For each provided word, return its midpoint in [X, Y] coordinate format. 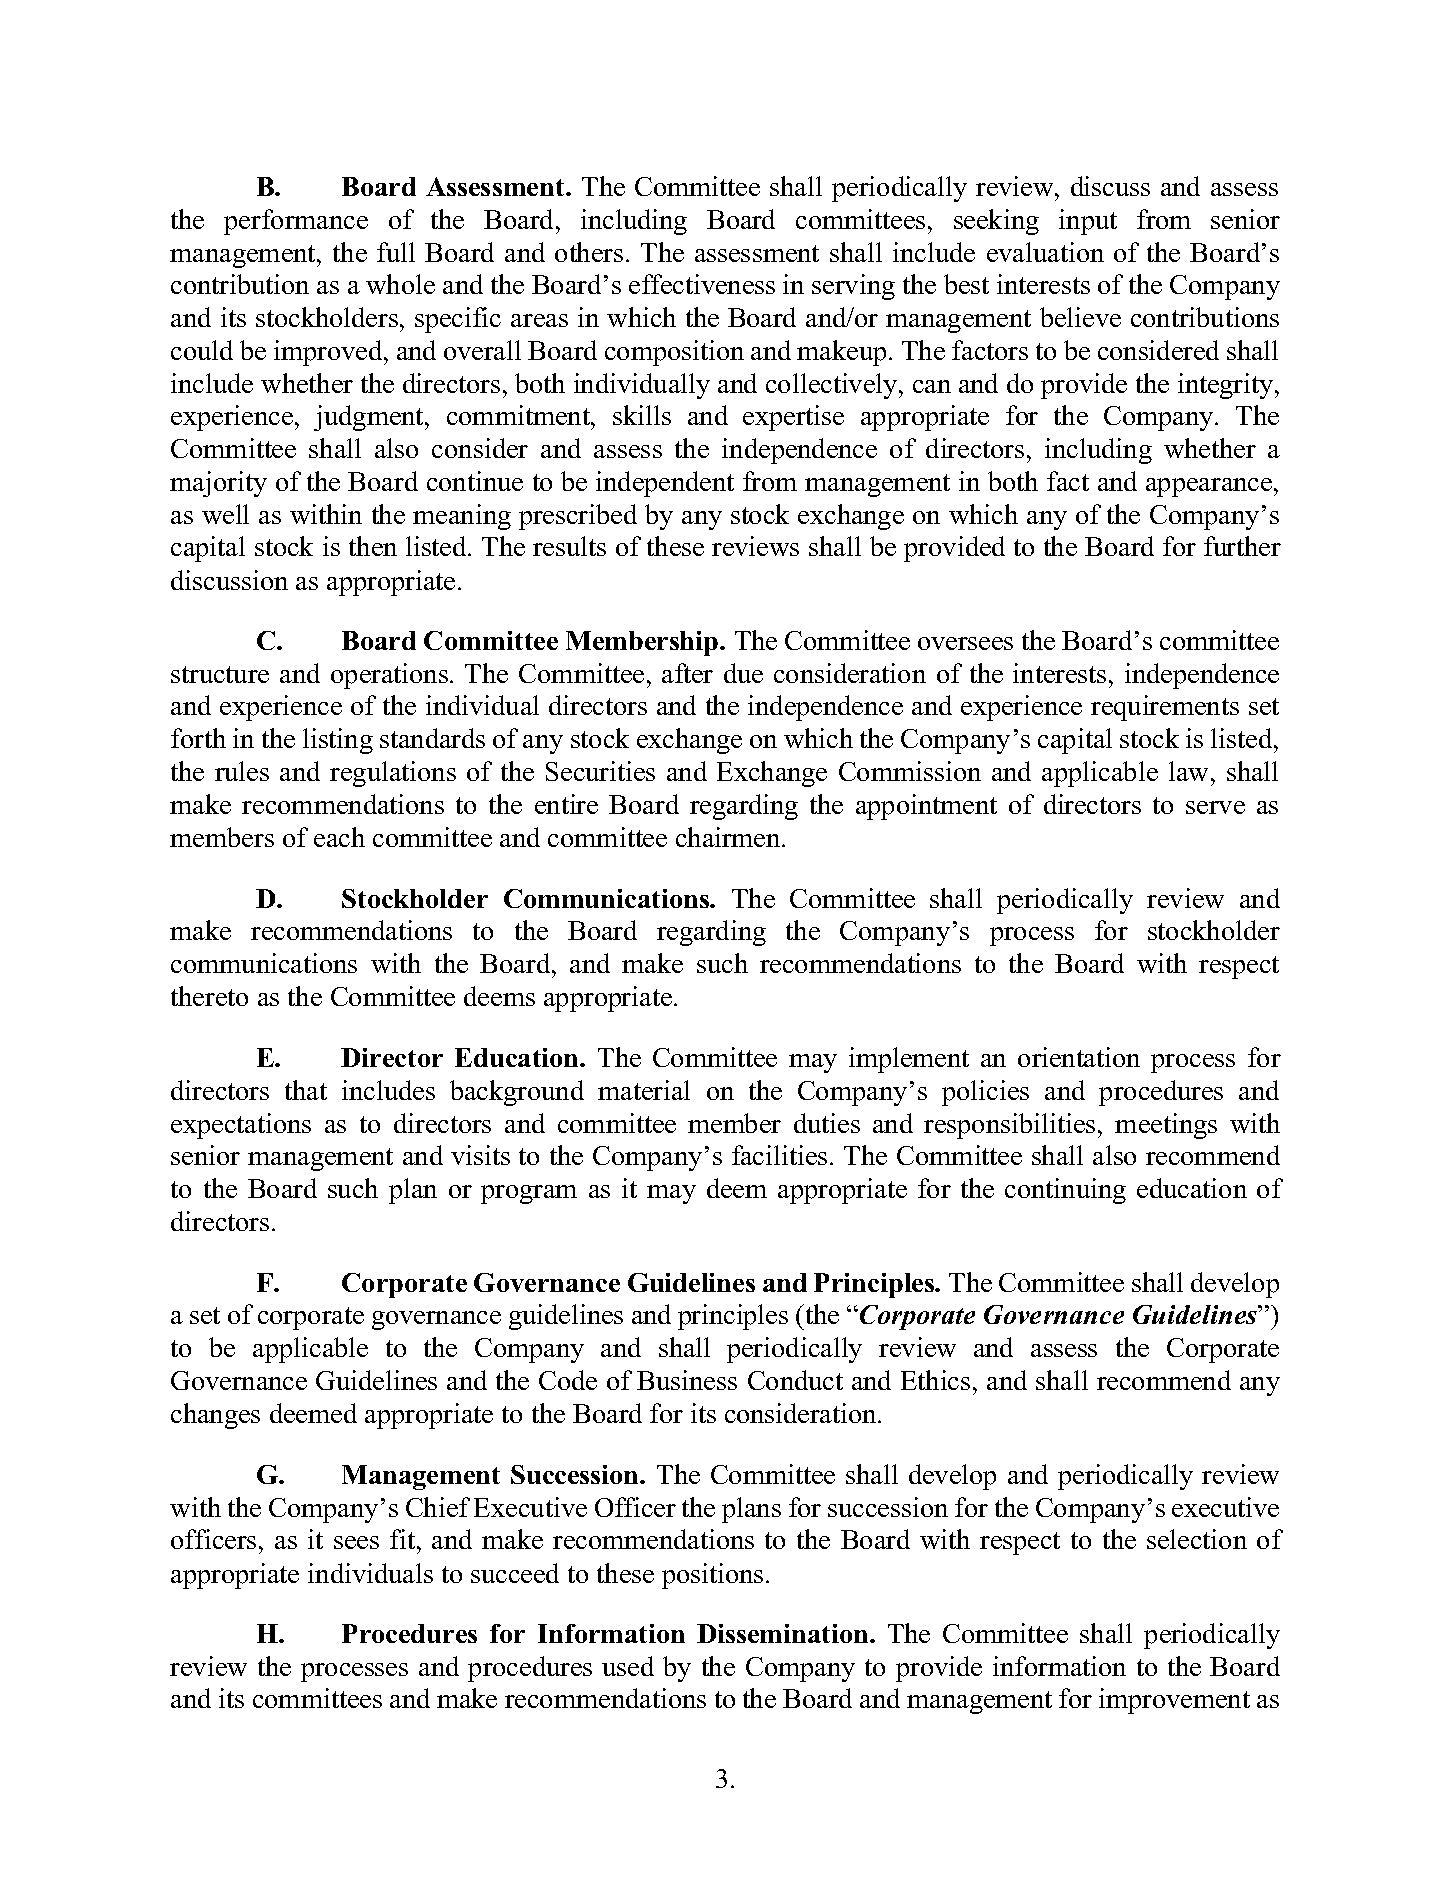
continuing [1065, 1191]
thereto [209, 996]
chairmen [729, 837]
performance [296, 222]
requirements [1165, 708]
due [743, 673]
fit [404, 1539]
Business [687, 1380]
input [1088, 222]
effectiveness [702, 284]
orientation [1079, 1057]
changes [215, 1416]
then [373, 546]
